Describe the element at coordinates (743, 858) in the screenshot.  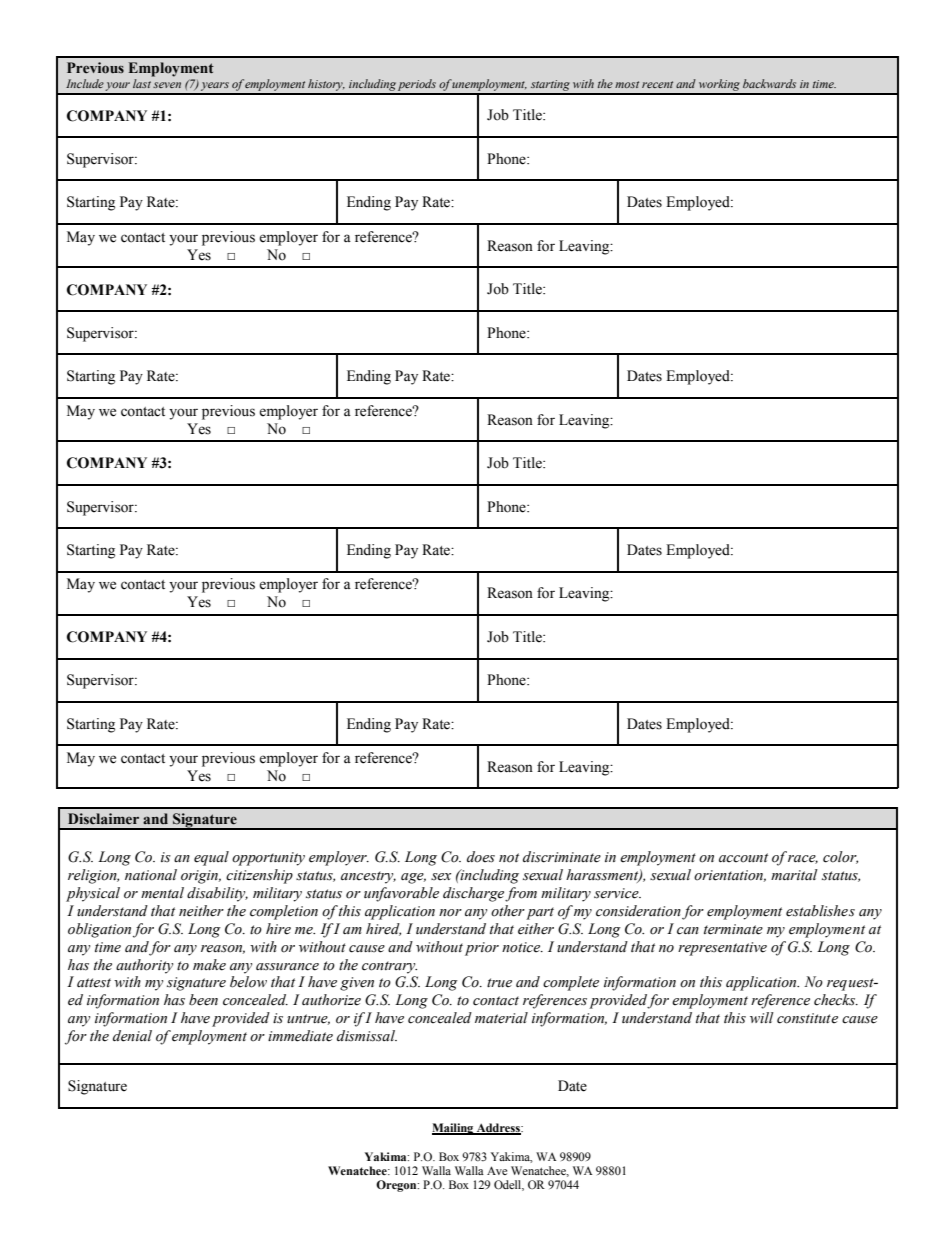
I see `account` at that location.
